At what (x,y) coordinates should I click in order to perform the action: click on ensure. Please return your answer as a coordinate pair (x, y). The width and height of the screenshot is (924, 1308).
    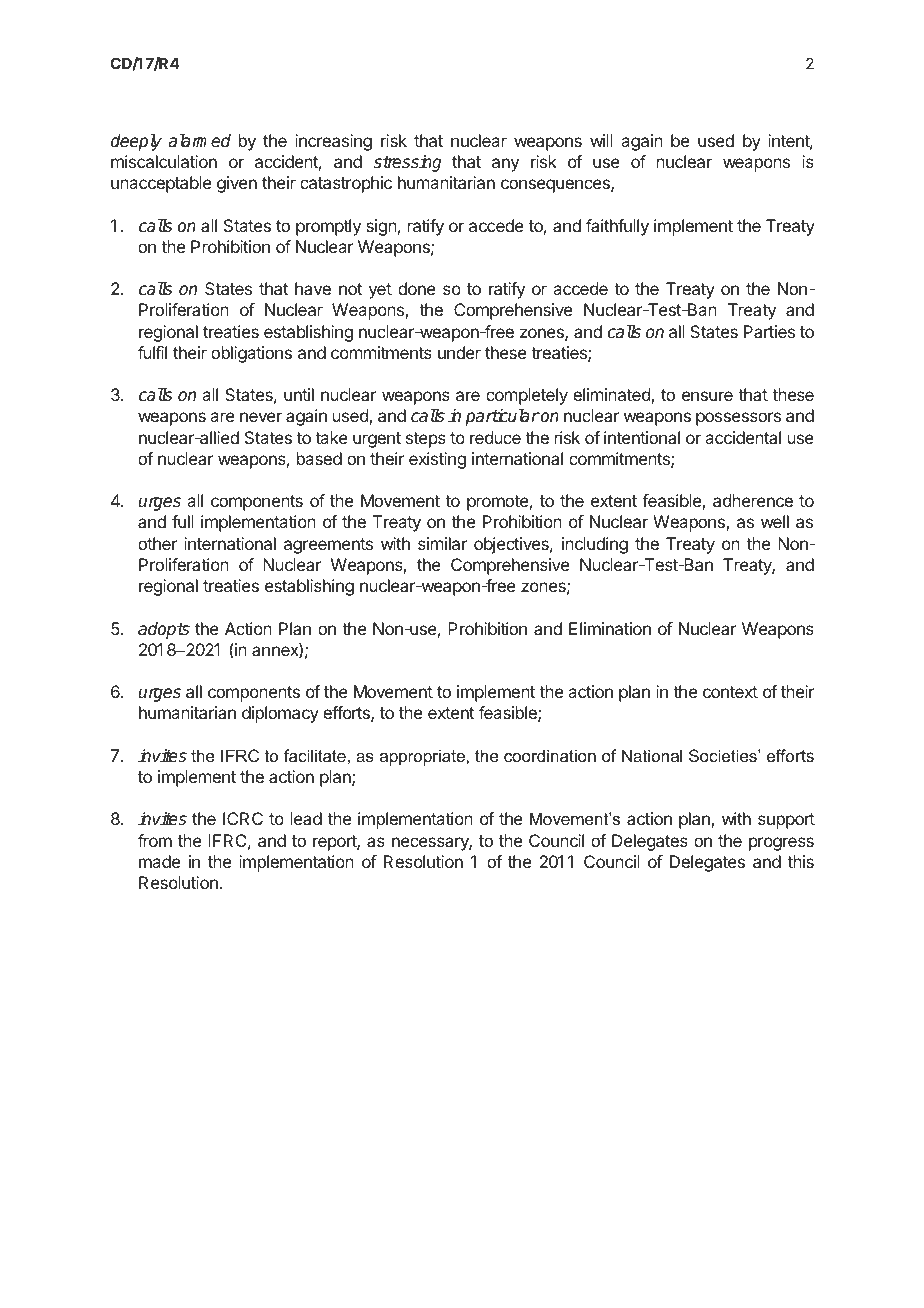
    Looking at the image, I should click on (707, 396).
